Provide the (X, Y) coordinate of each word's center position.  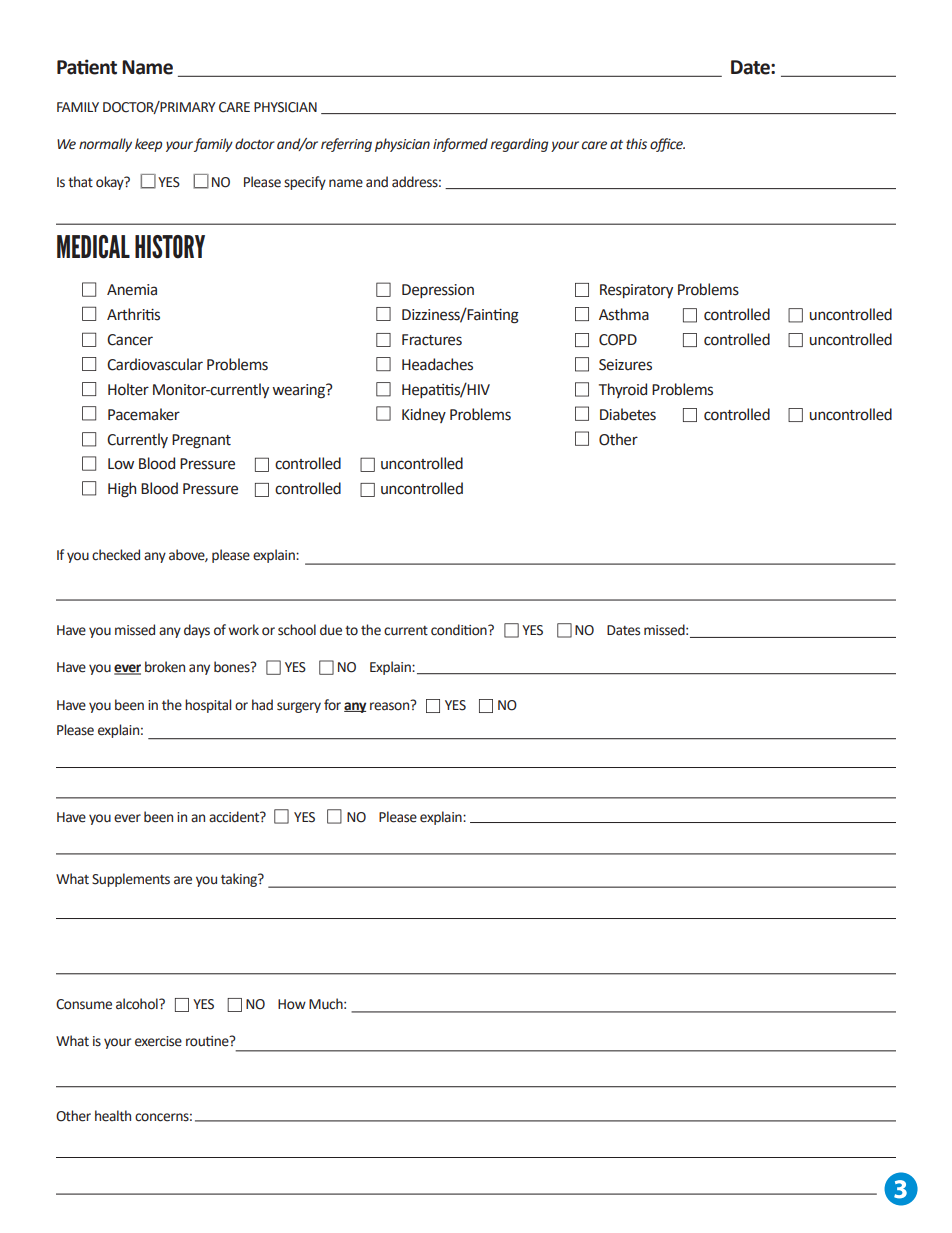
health (113, 1116)
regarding (519, 145)
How (292, 1004)
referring (346, 145)
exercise (158, 1041)
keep (148, 145)
